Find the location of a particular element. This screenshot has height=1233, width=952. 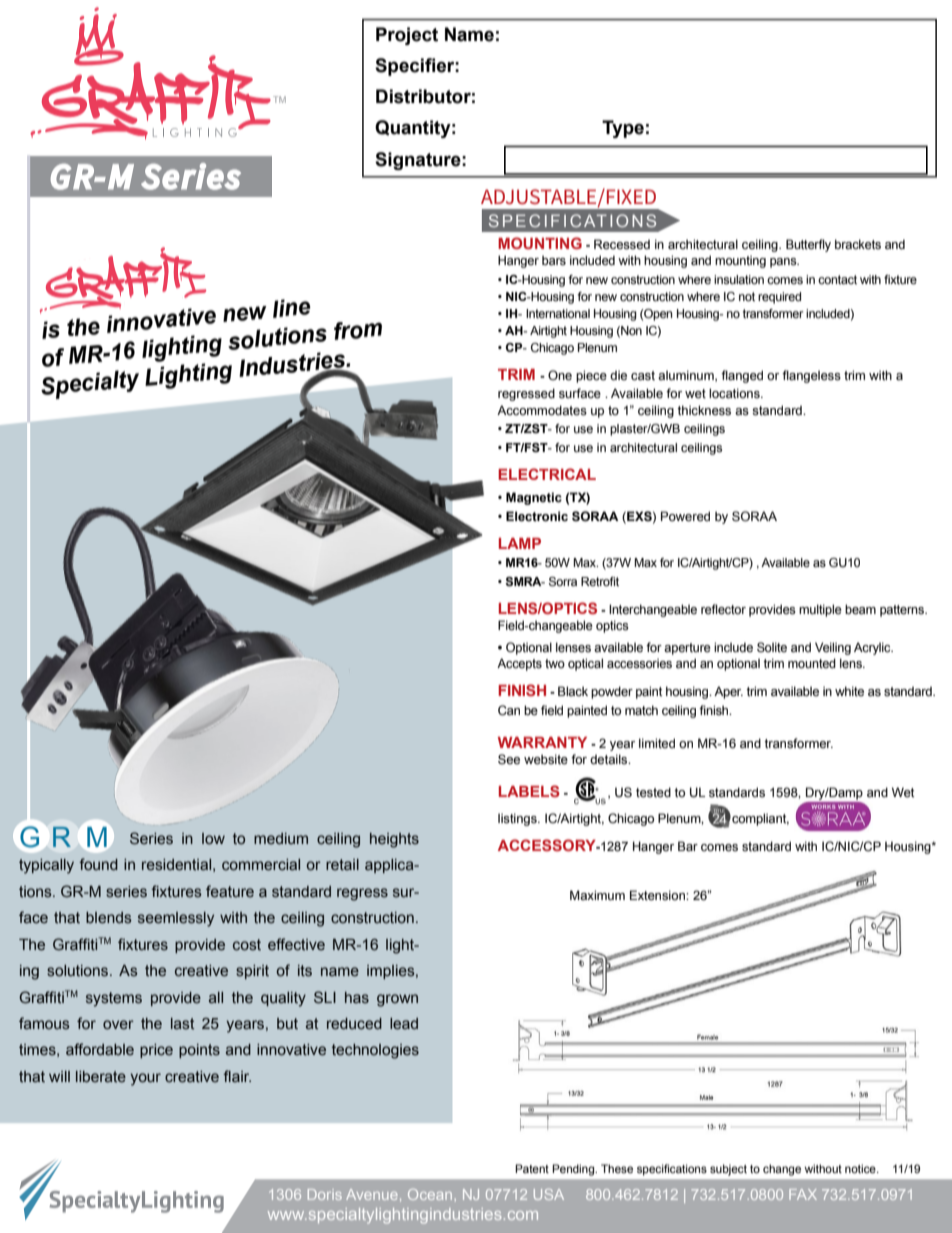

low is located at coordinates (213, 838).
